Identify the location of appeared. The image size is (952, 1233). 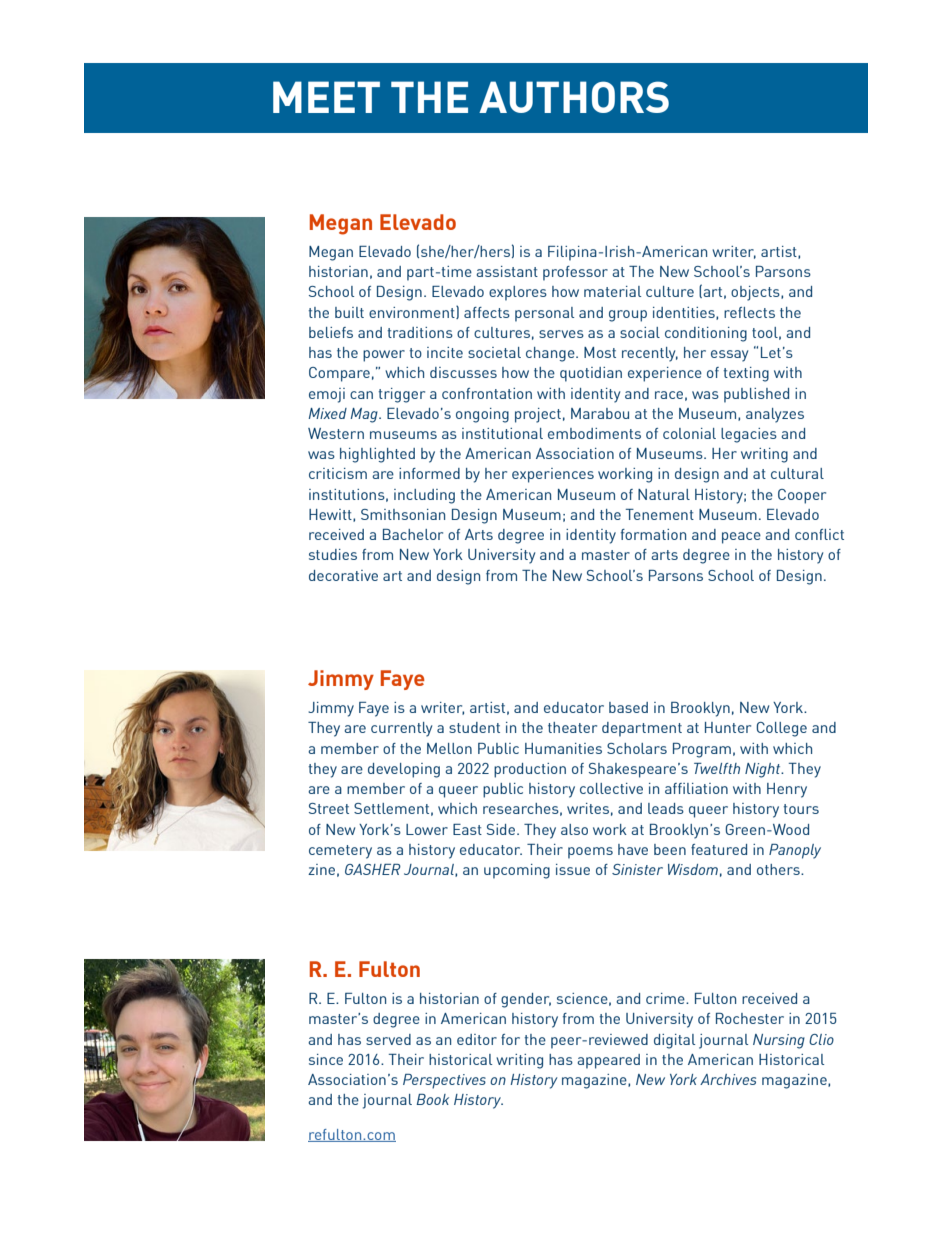
(608, 1061).
